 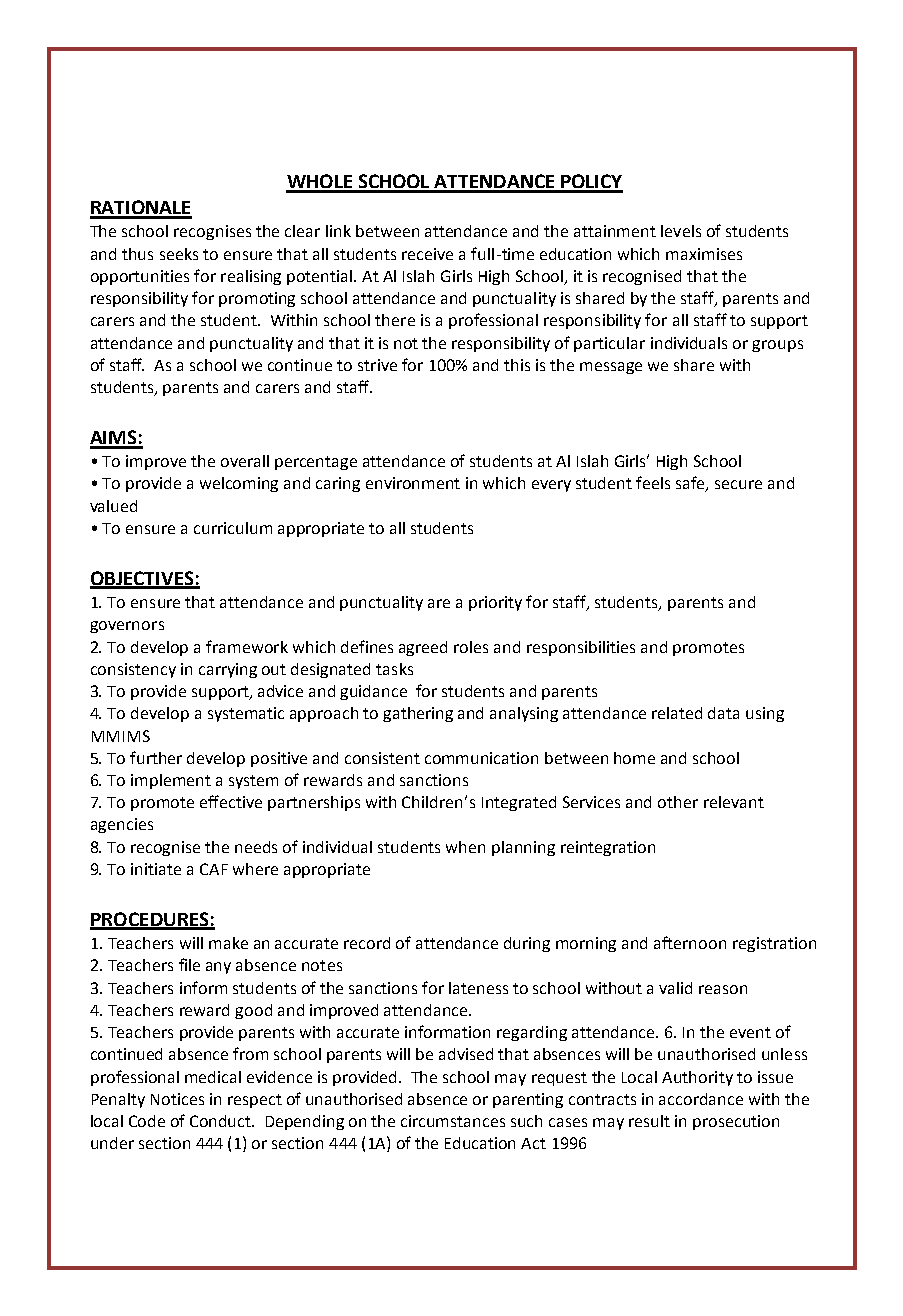 I want to click on seeks, so click(x=179, y=254).
